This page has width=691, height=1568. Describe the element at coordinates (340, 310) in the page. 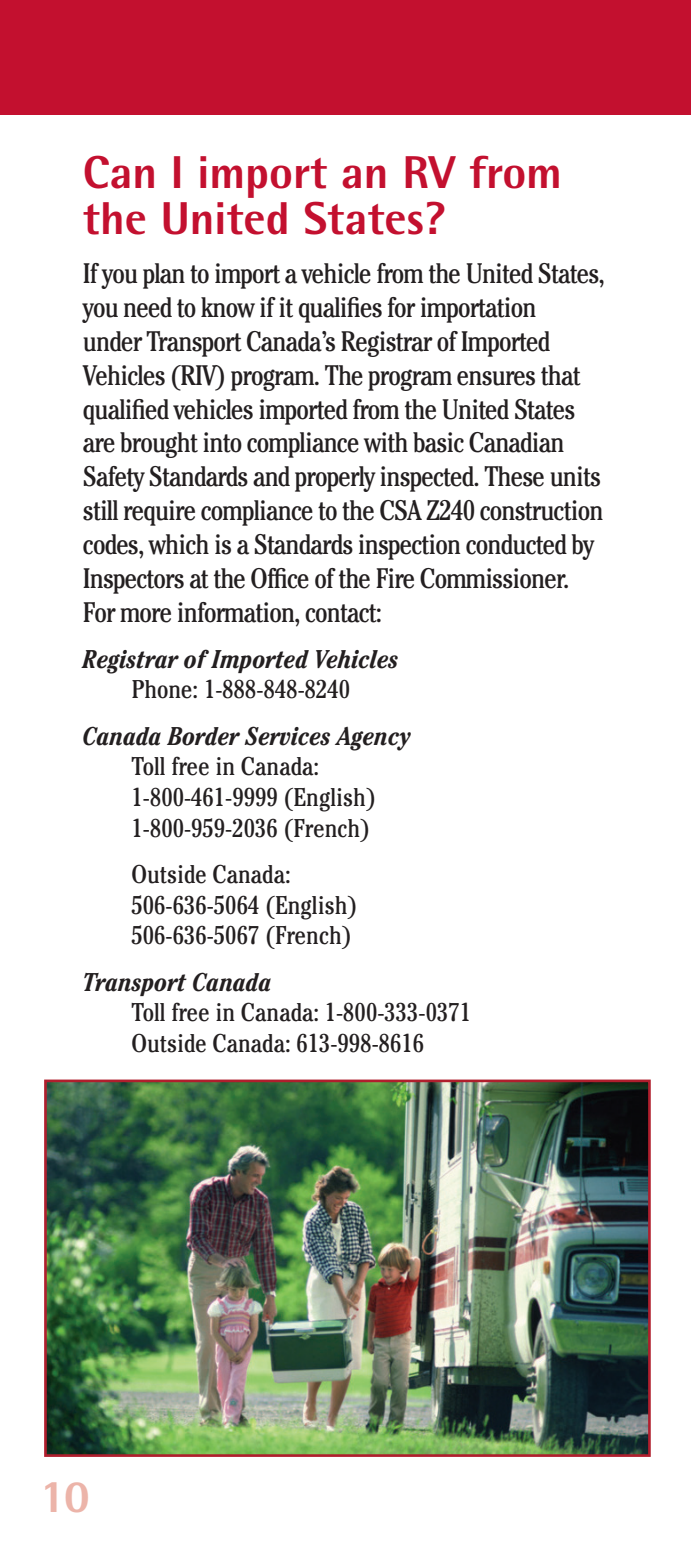

I see `qualifies` at that location.
